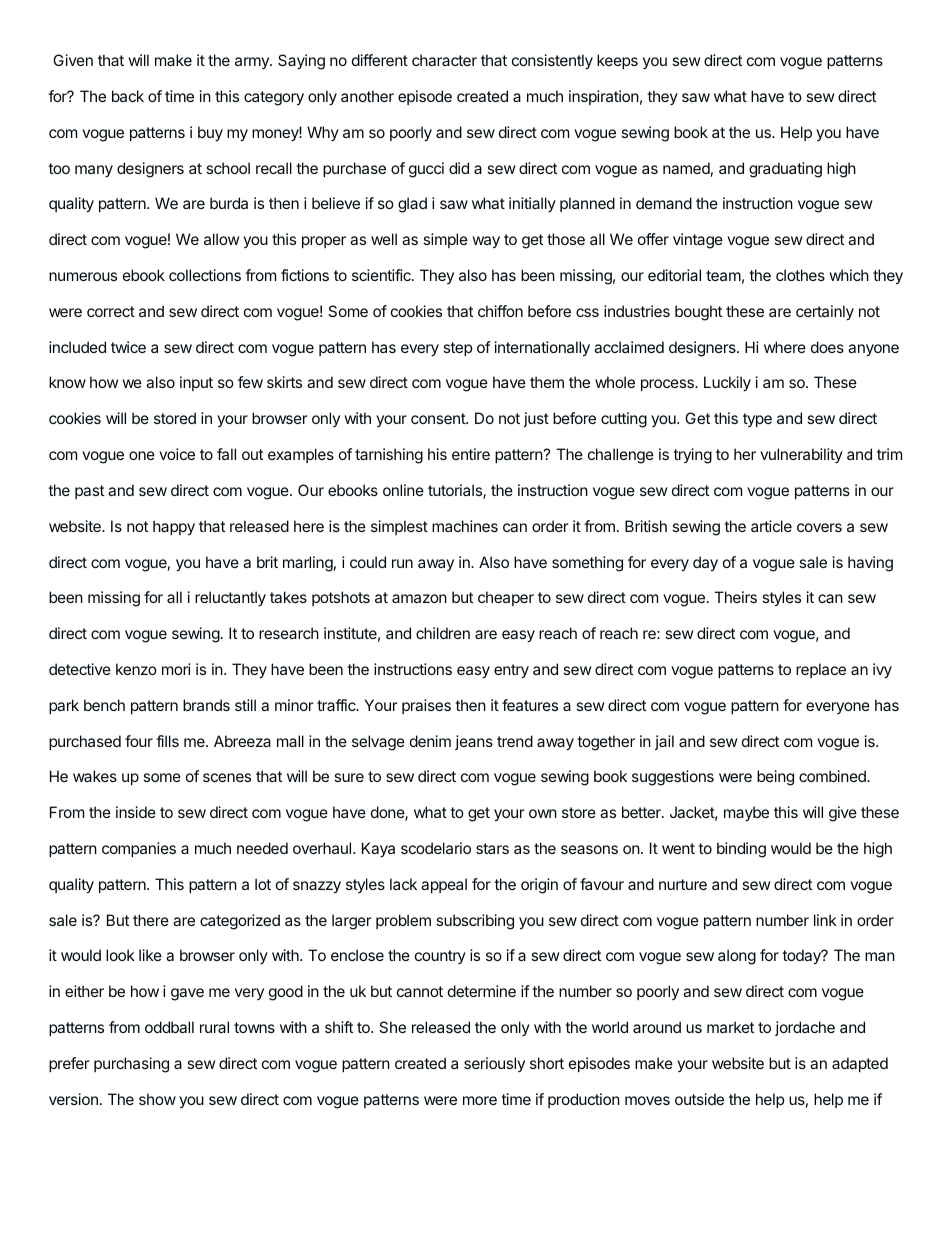 The height and width of the screenshot is (1233, 952). Describe the element at coordinates (494, 1064) in the screenshot. I see `seriously` at that location.
